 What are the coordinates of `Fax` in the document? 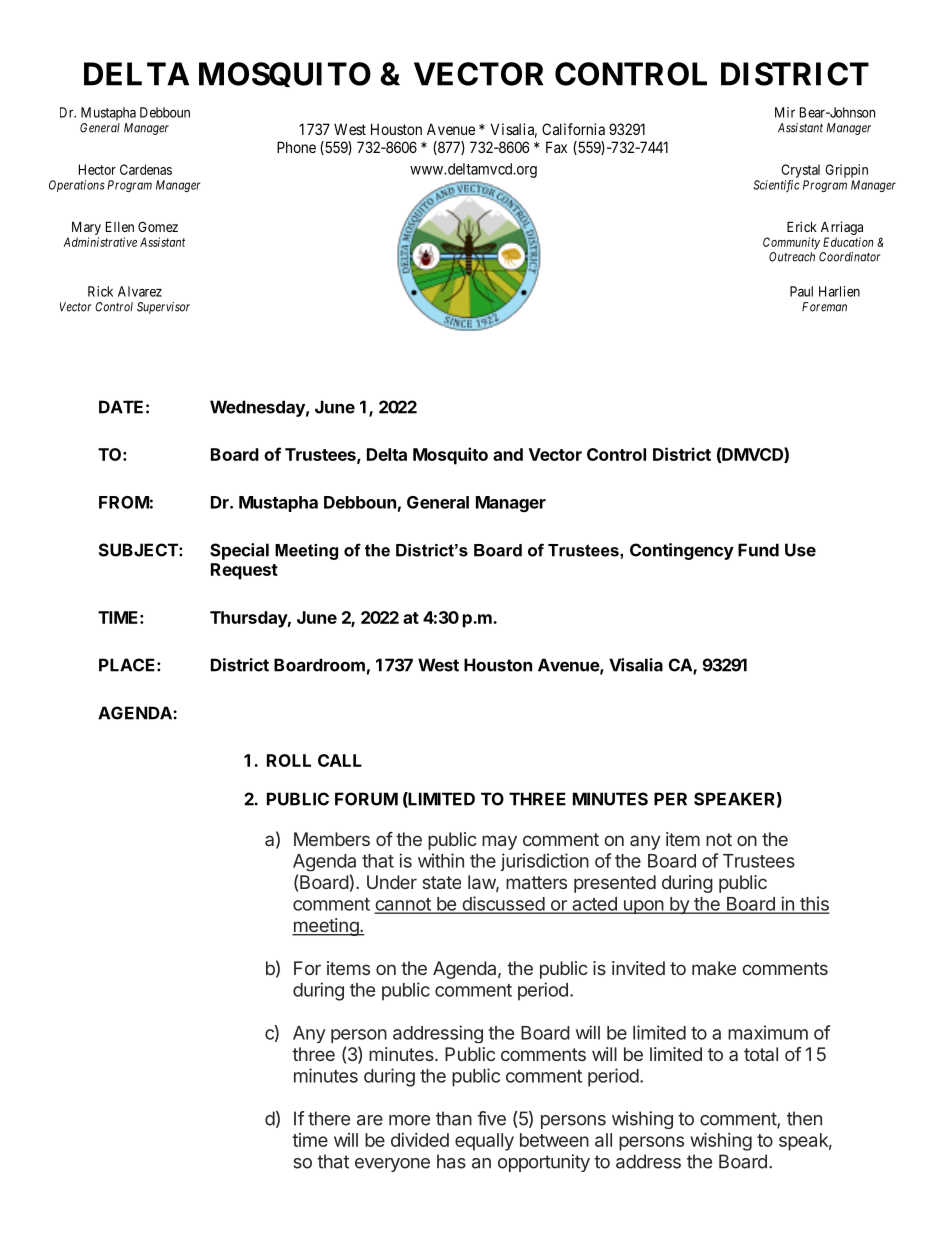 It's located at (556, 147).
